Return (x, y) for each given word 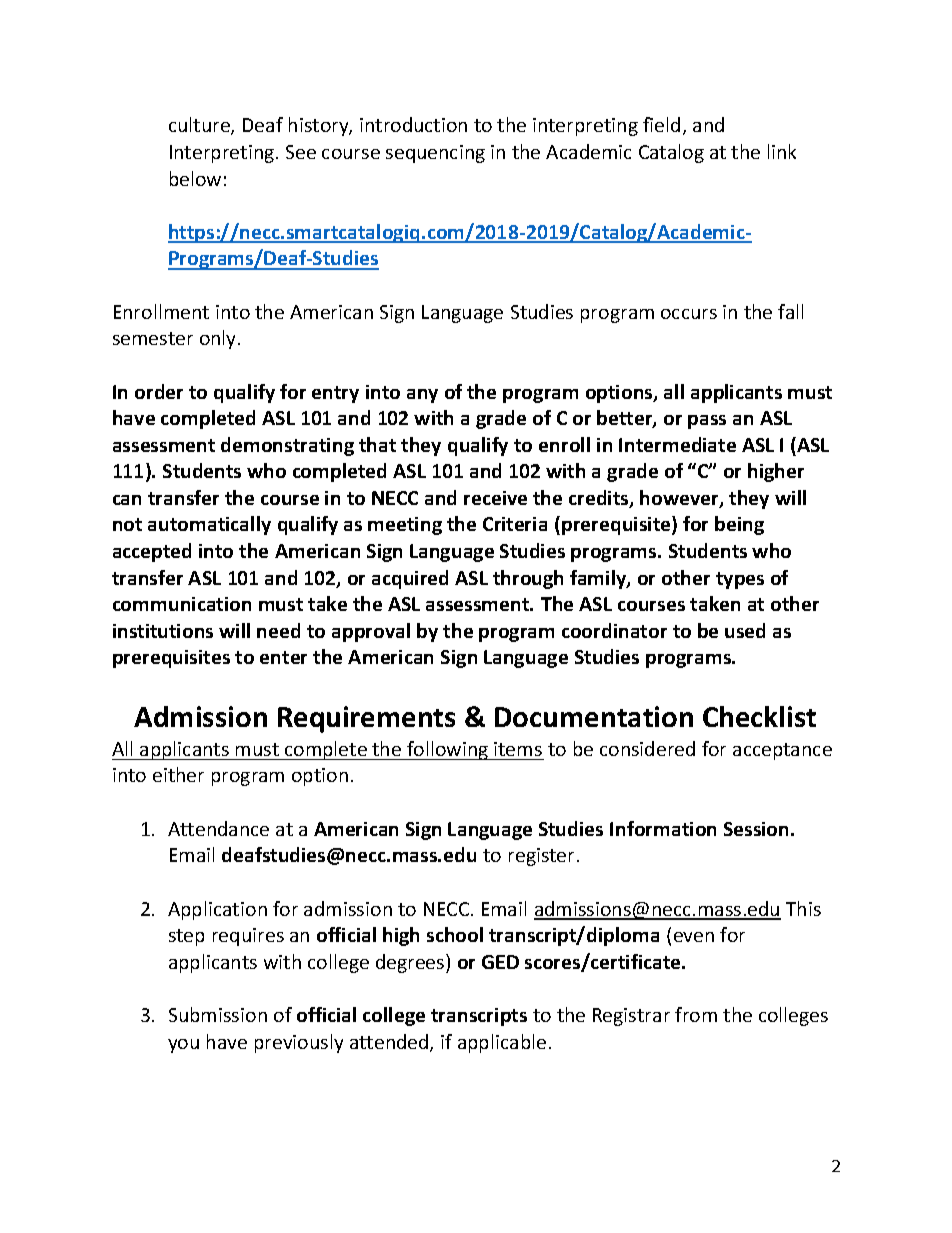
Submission (218, 1014)
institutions (163, 631)
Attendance (218, 828)
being (739, 525)
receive (495, 498)
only (219, 339)
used (745, 630)
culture (200, 126)
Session (758, 829)
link (782, 151)
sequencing (435, 154)
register (541, 857)
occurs (689, 314)
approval (371, 632)
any (422, 396)
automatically (209, 525)
